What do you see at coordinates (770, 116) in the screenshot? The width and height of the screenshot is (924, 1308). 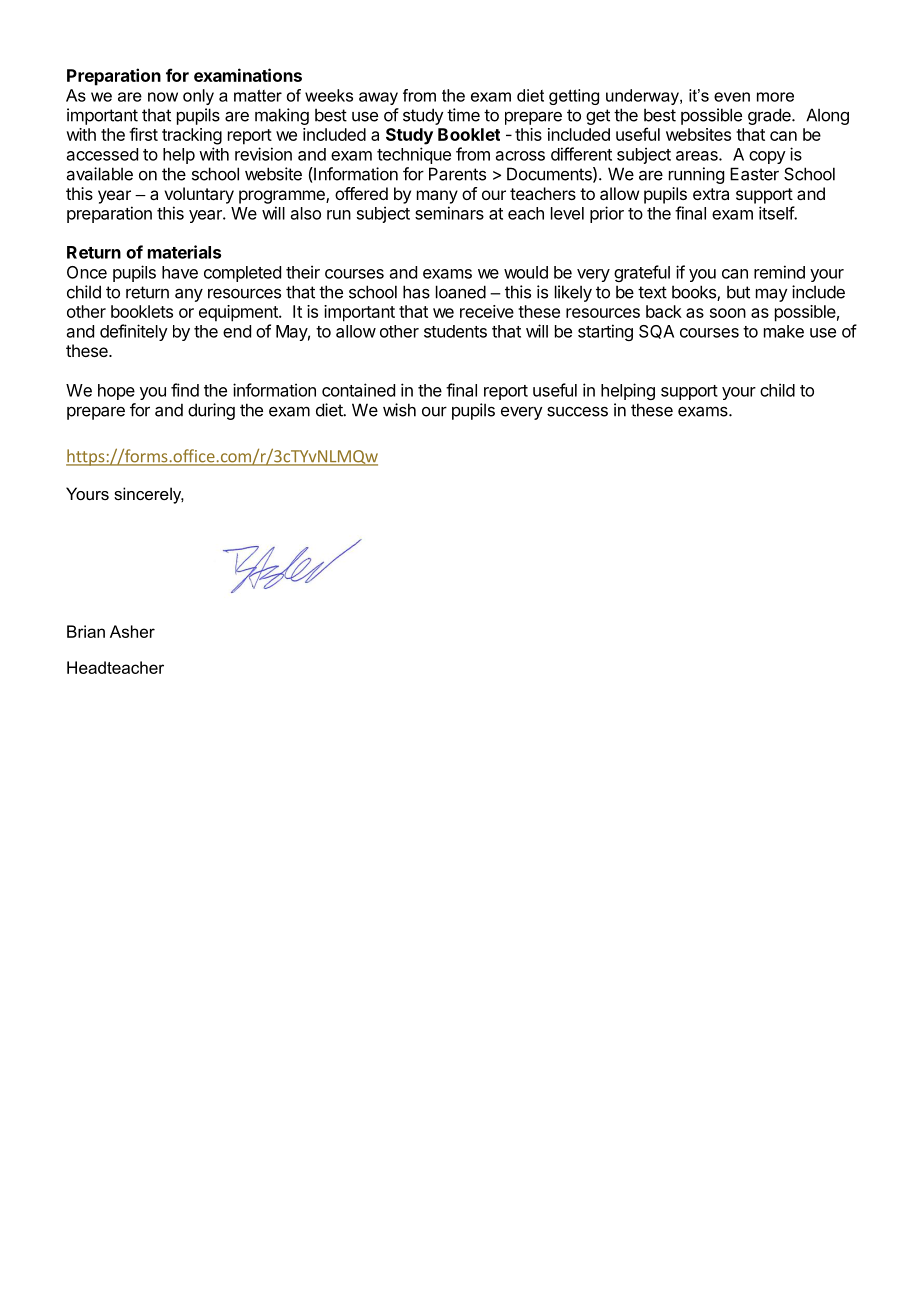 I see `grade` at bounding box center [770, 116].
